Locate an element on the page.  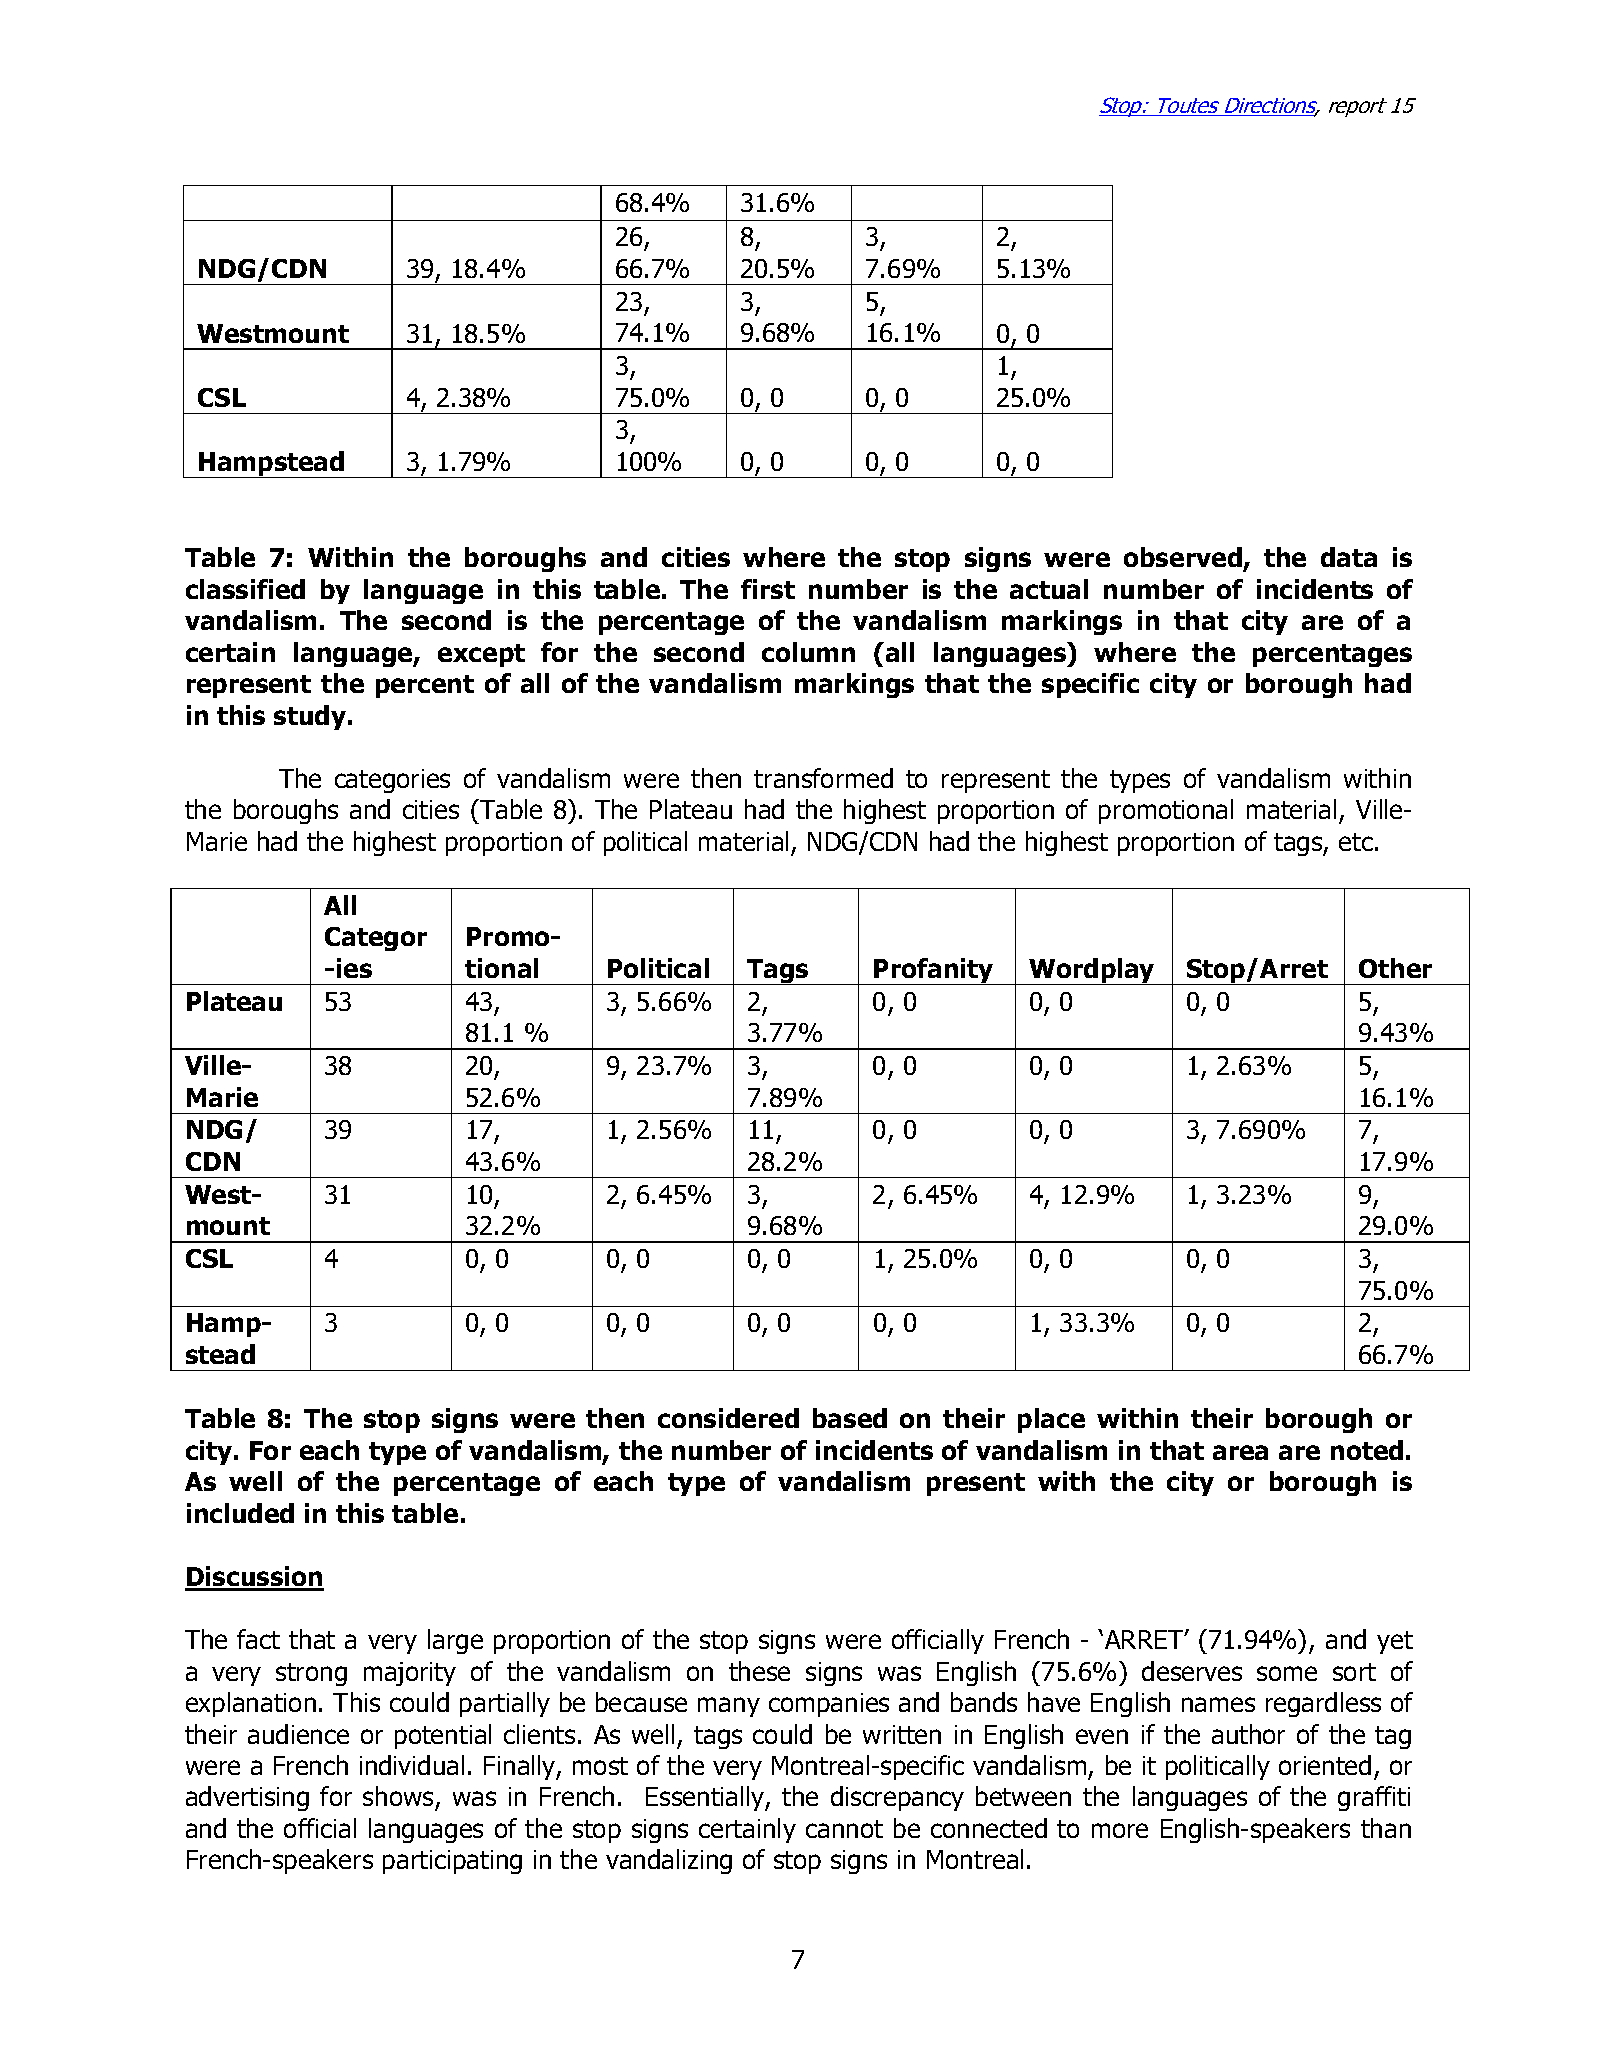
observed is located at coordinates (1183, 557).
